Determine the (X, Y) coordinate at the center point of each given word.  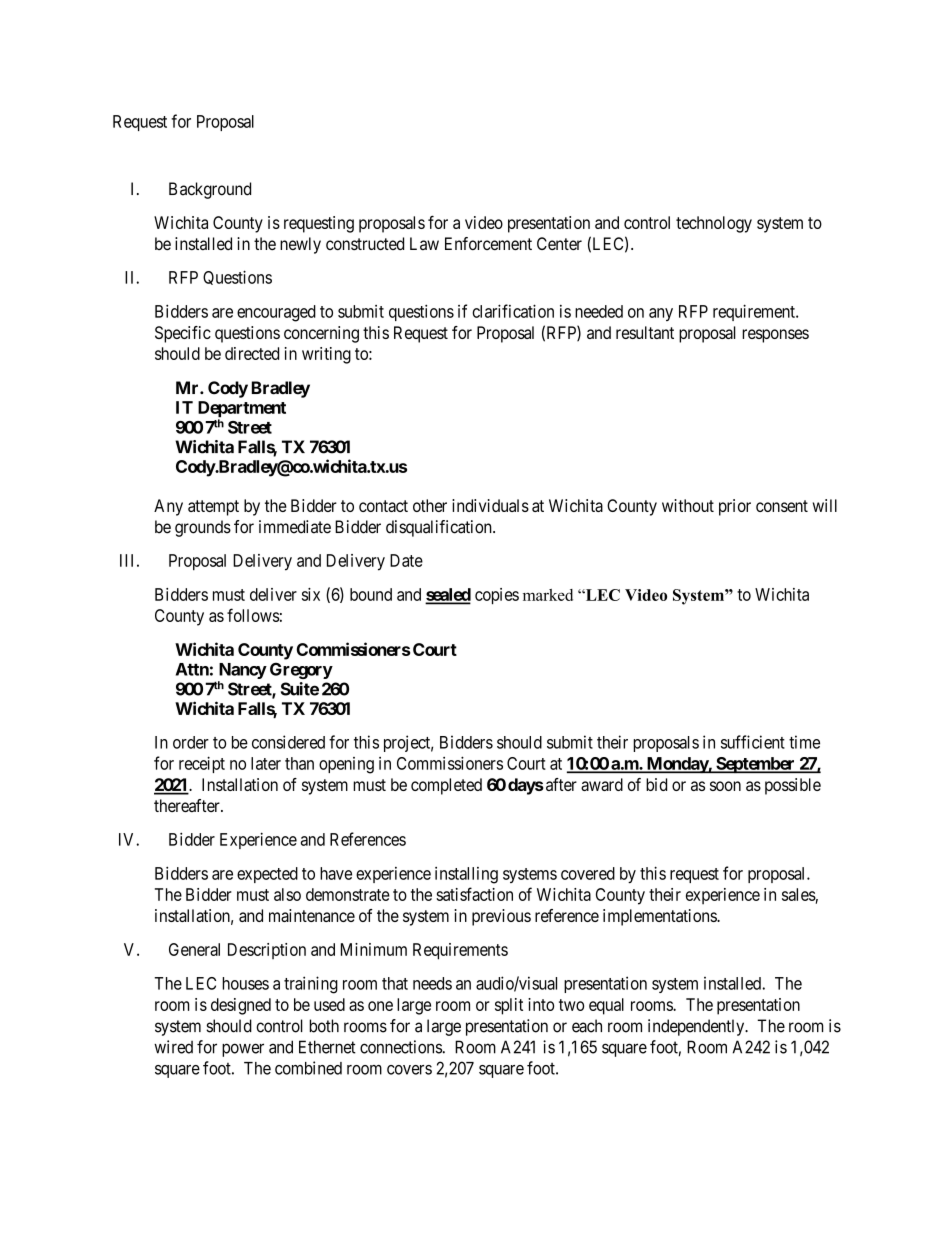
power (243, 1050)
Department (242, 410)
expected (267, 875)
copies (497, 596)
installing (466, 875)
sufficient (753, 742)
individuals (490, 505)
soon (725, 786)
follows (253, 615)
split (509, 1006)
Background (210, 190)
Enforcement (488, 243)
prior (735, 507)
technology (714, 224)
